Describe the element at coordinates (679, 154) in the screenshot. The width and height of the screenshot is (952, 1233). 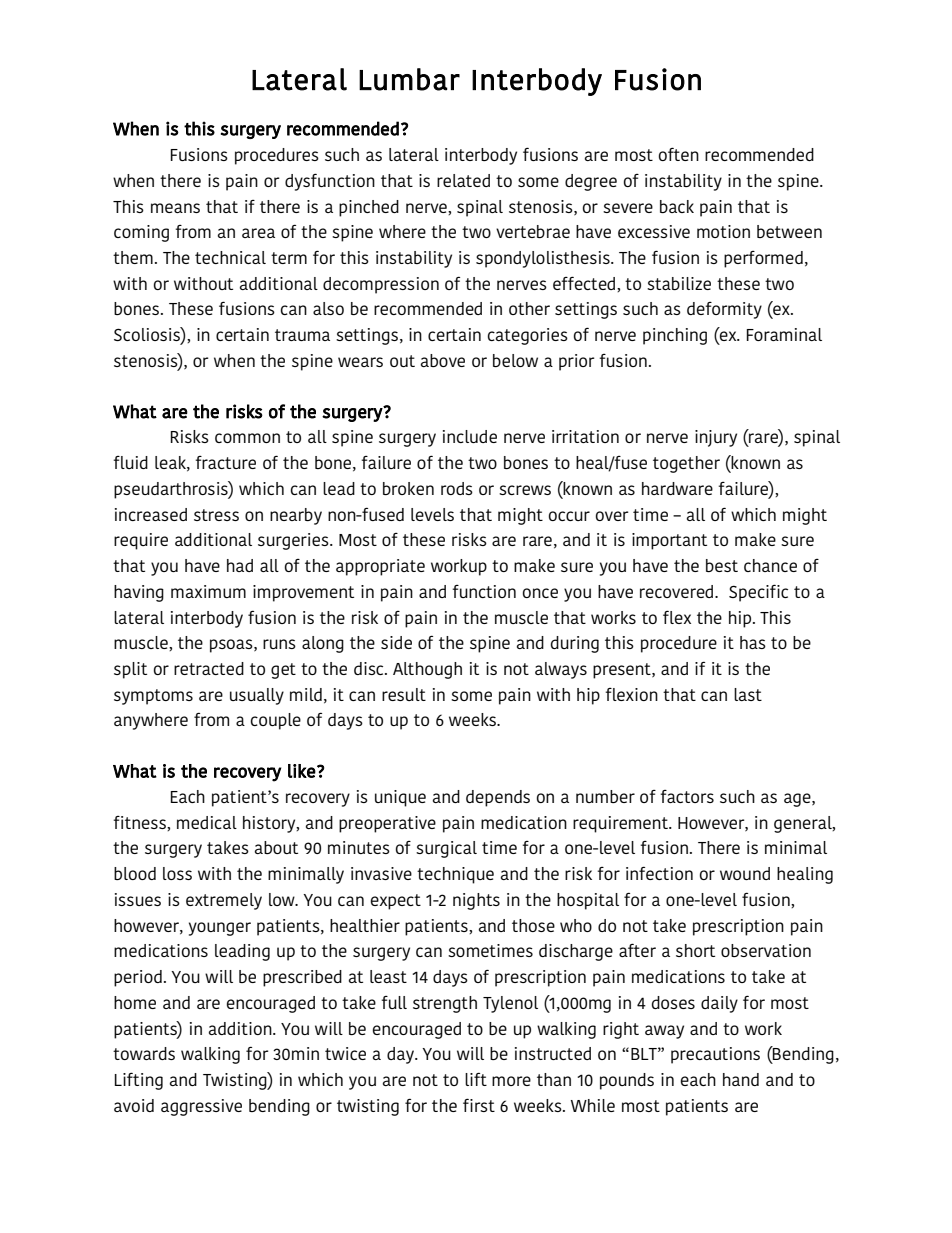
I see `often` at that location.
